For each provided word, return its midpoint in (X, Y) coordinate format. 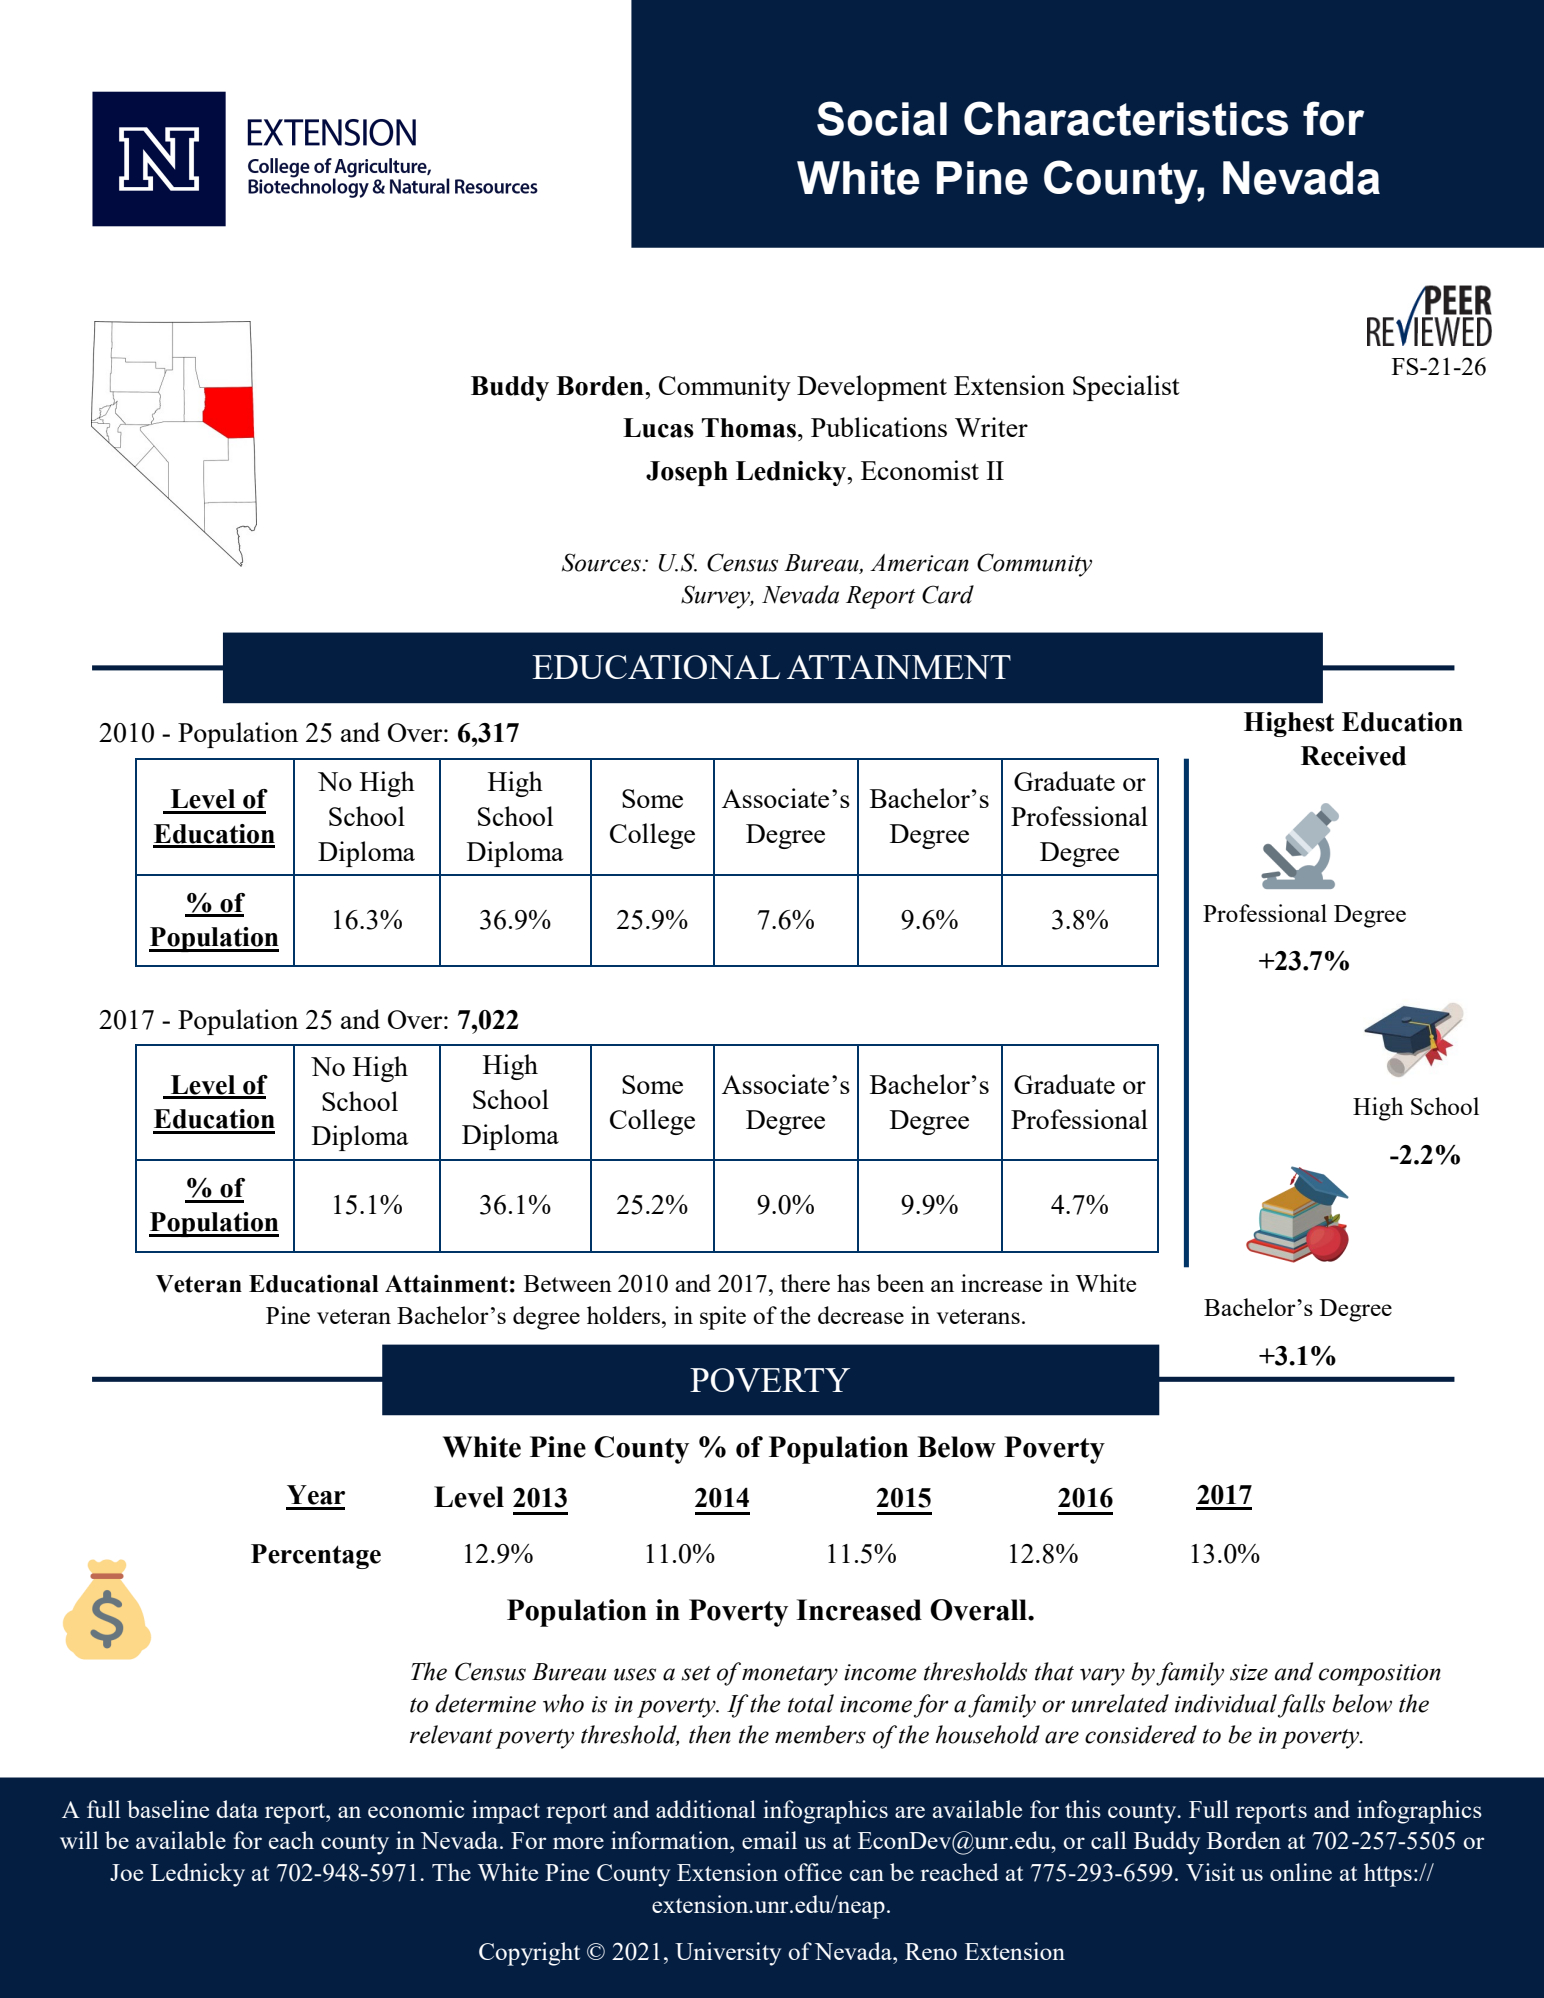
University (728, 1954)
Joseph (687, 473)
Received (1353, 756)
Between (568, 1283)
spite (723, 1318)
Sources (602, 562)
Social (882, 118)
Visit (1210, 1872)
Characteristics (1126, 118)
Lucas (658, 428)
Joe (126, 1872)
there (805, 1283)
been (900, 1283)
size (1249, 1672)
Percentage (316, 1556)
